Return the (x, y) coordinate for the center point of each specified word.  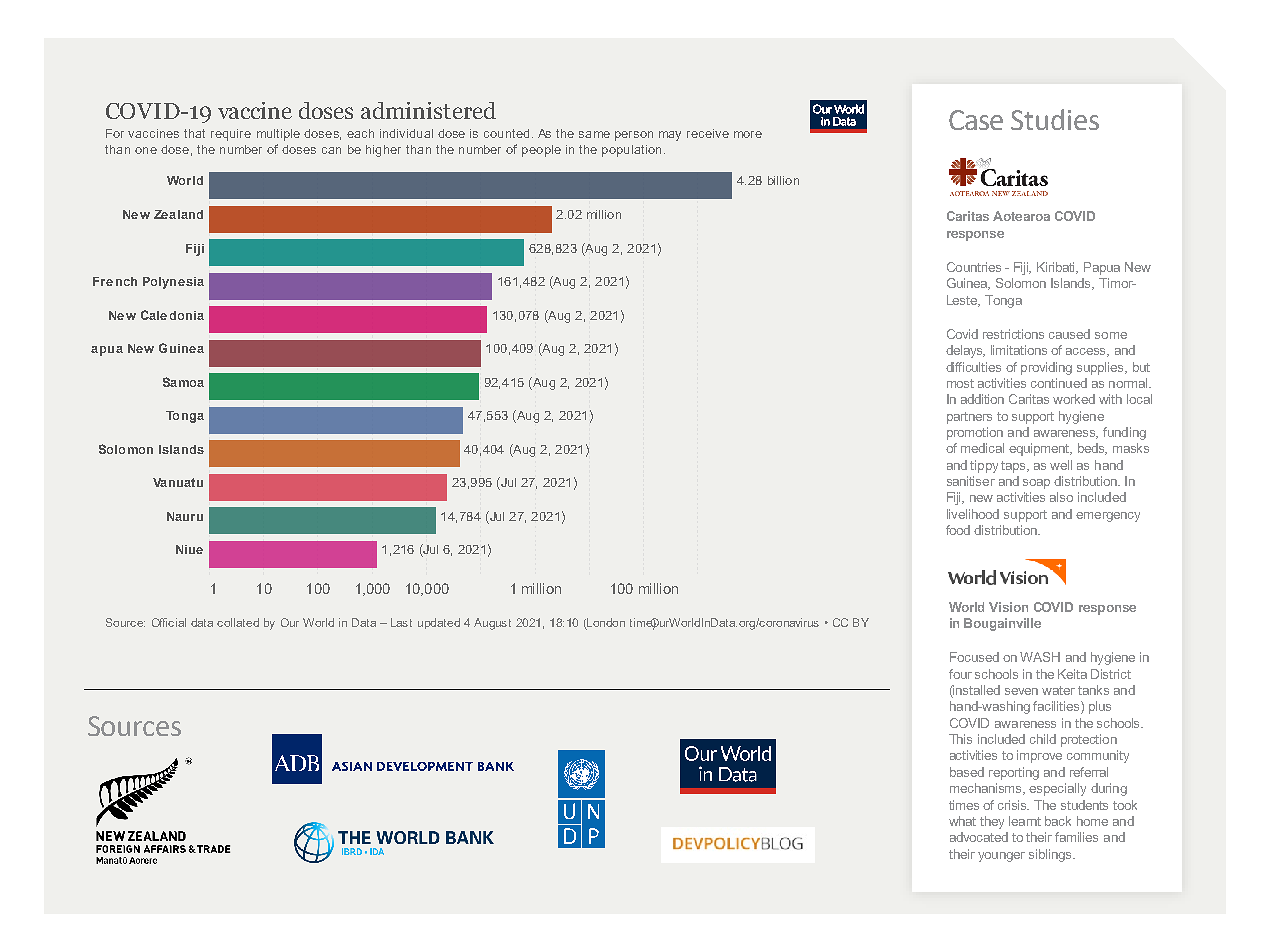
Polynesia (173, 283)
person (634, 136)
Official (169, 622)
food (958, 530)
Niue (189, 549)
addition (982, 399)
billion (783, 180)
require (231, 135)
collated (238, 622)
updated (439, 623)
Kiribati (1057, 268)
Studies (1055, 119)
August (492, 624)
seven (1021, 691)
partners (969, 418)
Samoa (183, 382)
